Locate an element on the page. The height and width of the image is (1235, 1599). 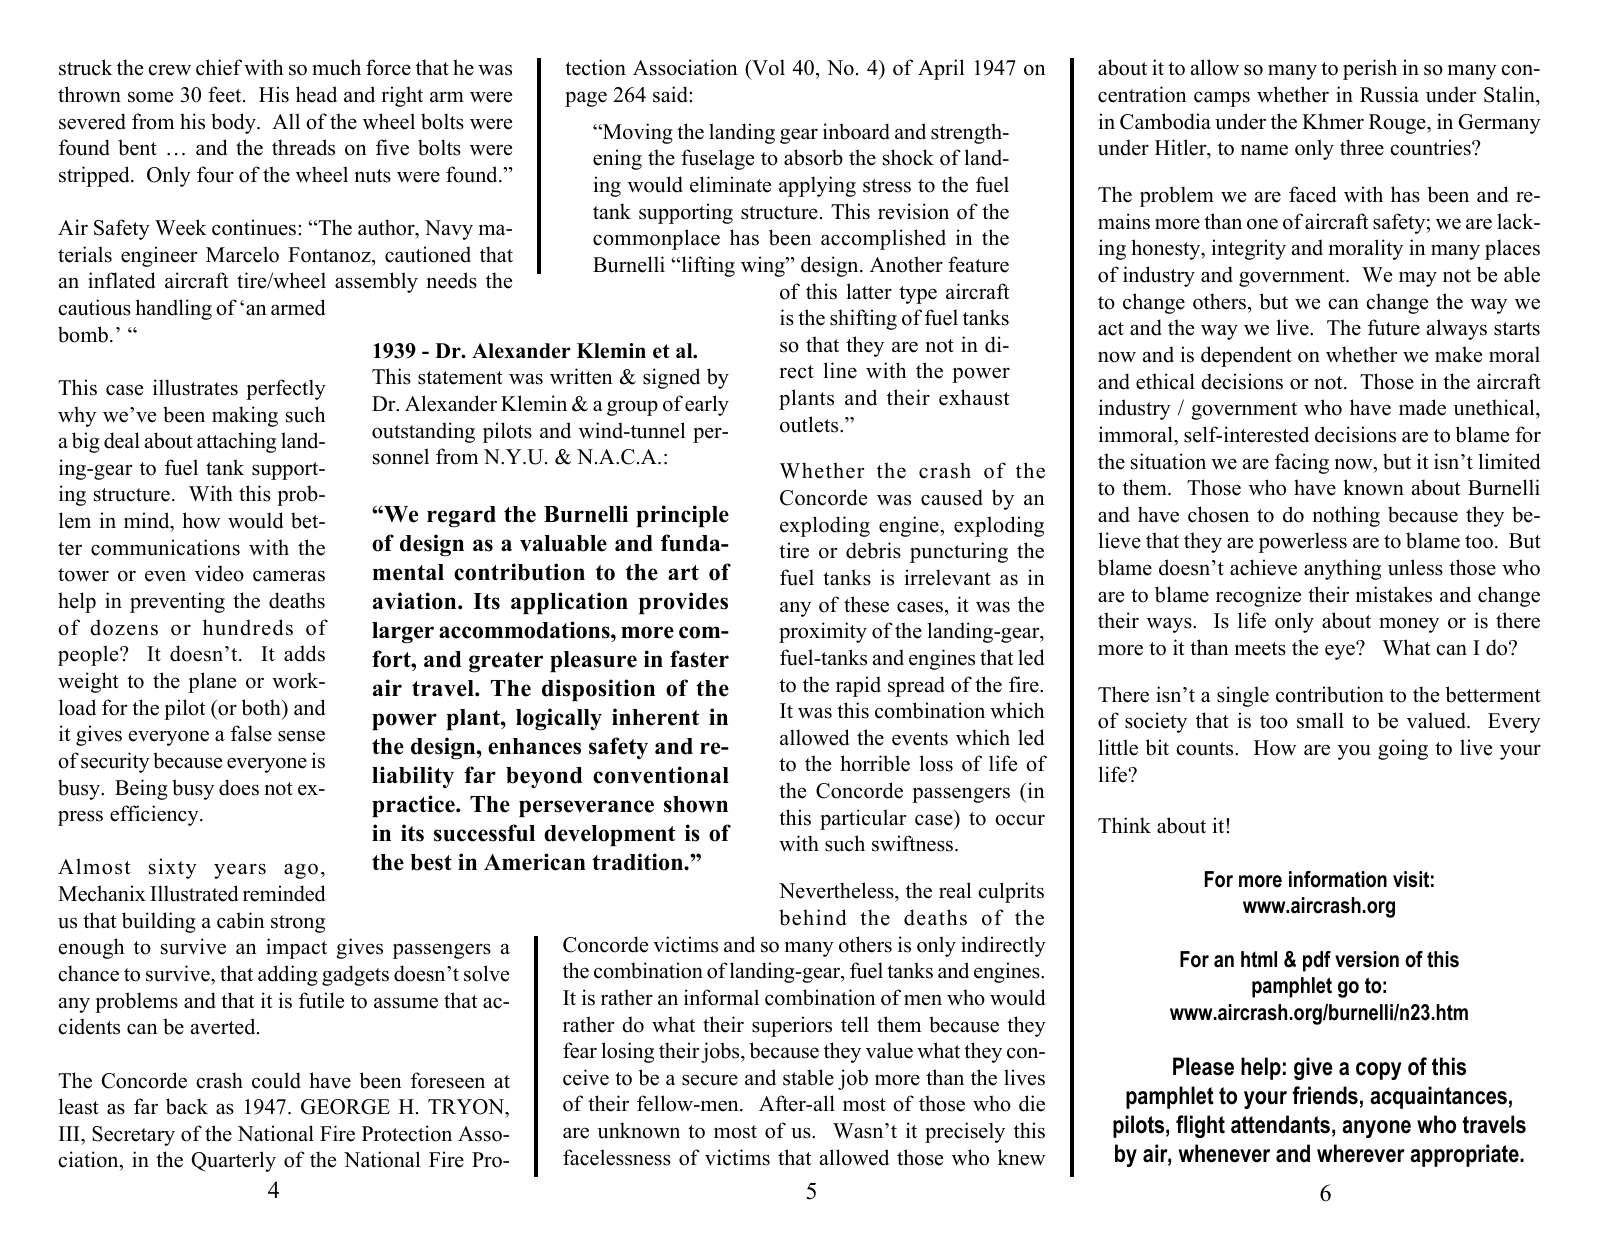
feet is located at coordinates (226, 94).
